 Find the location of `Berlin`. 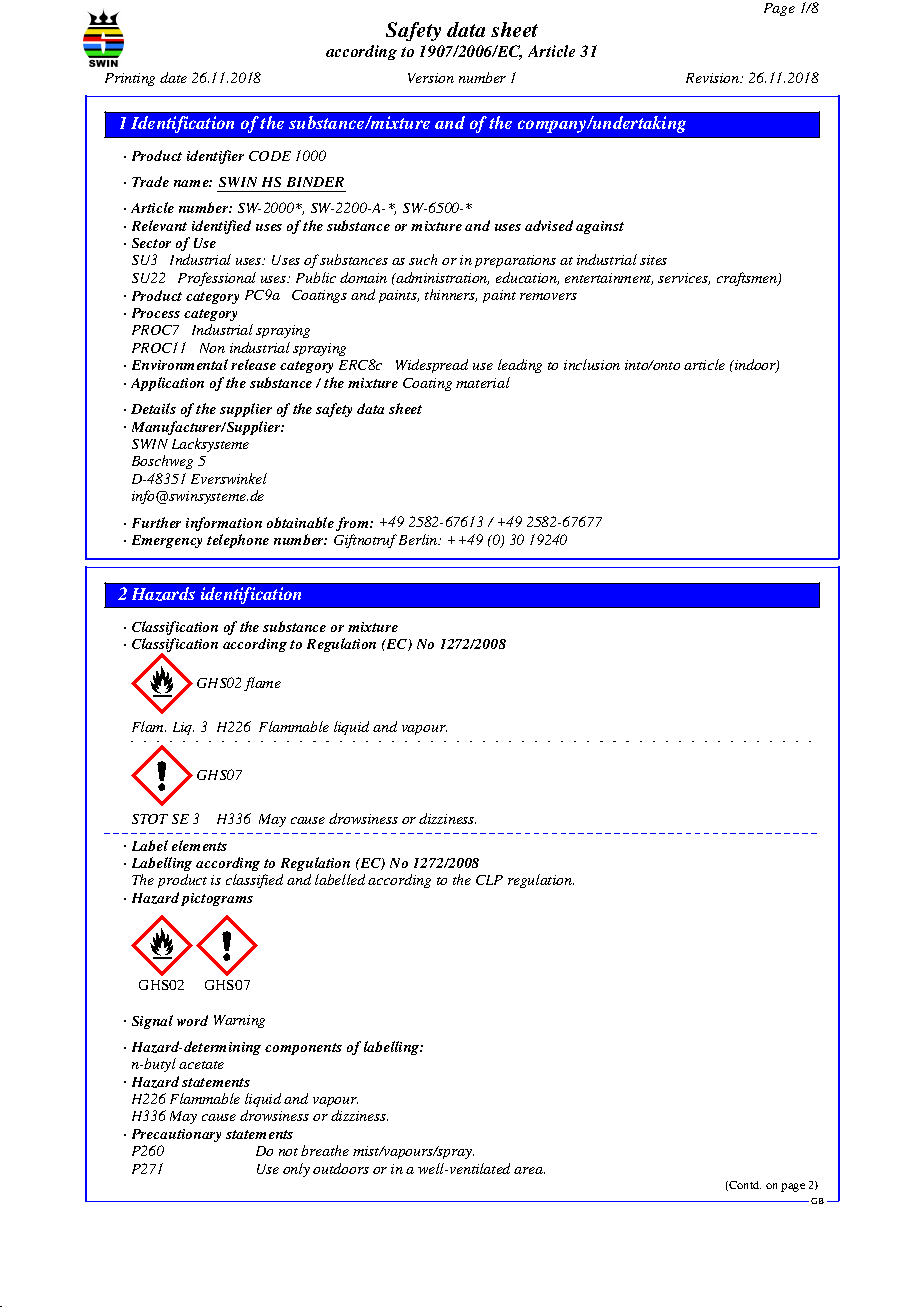

Berlin is located at coordinates (419, 539).
